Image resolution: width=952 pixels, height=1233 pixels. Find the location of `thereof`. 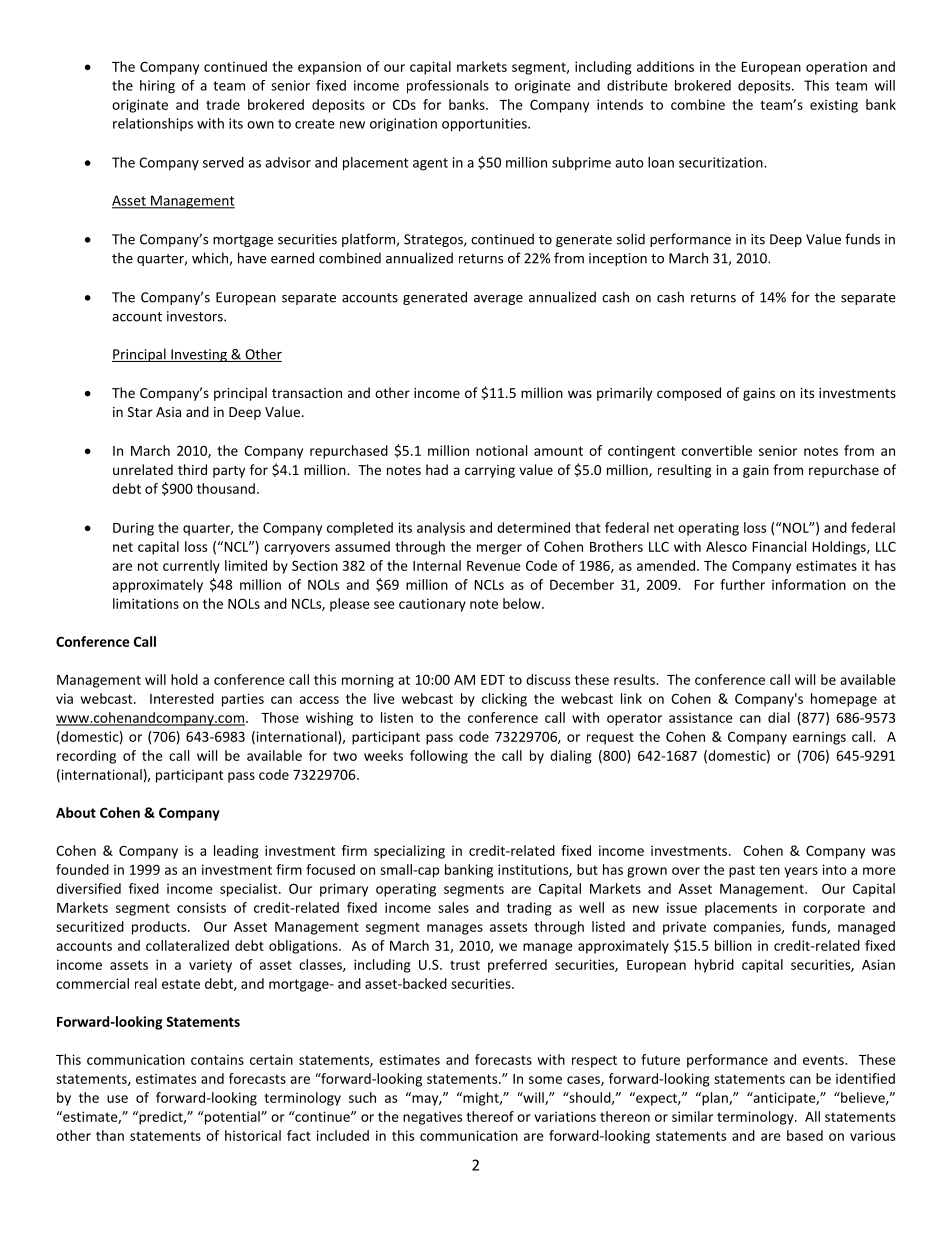

thereof is located at coordinates (490, 1116).
